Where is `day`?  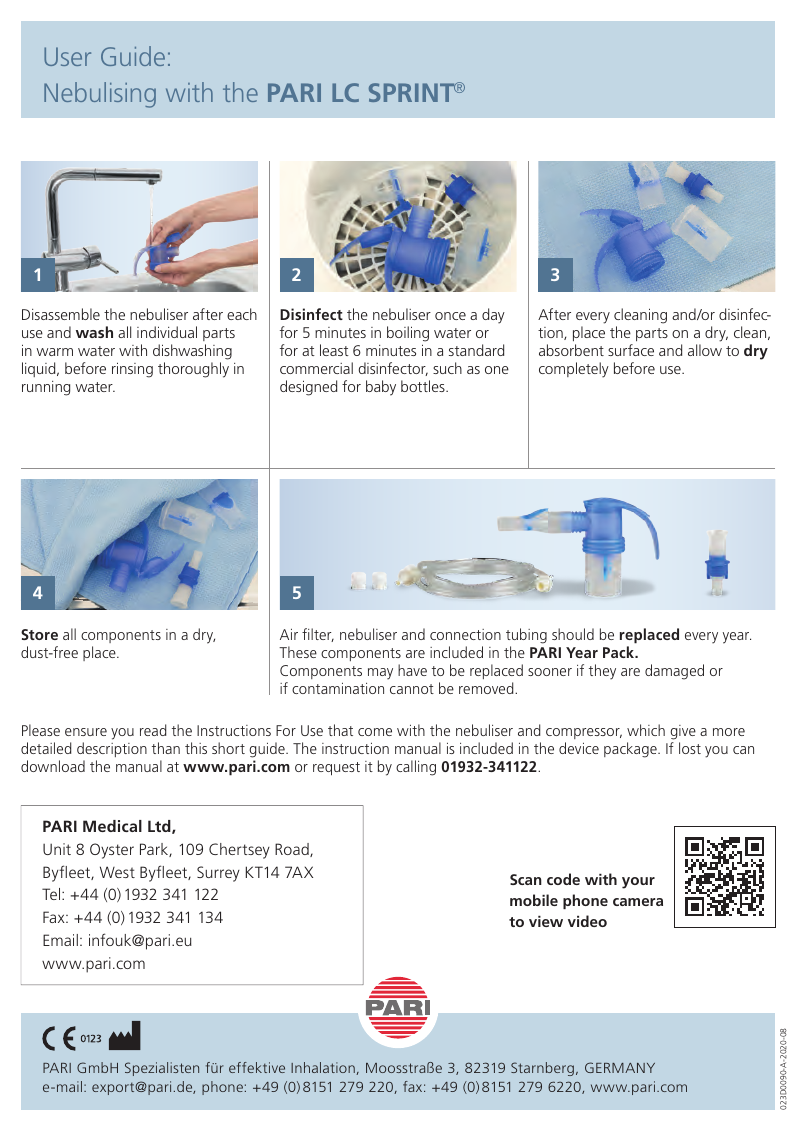
day is located at coordinates (493, 316).
